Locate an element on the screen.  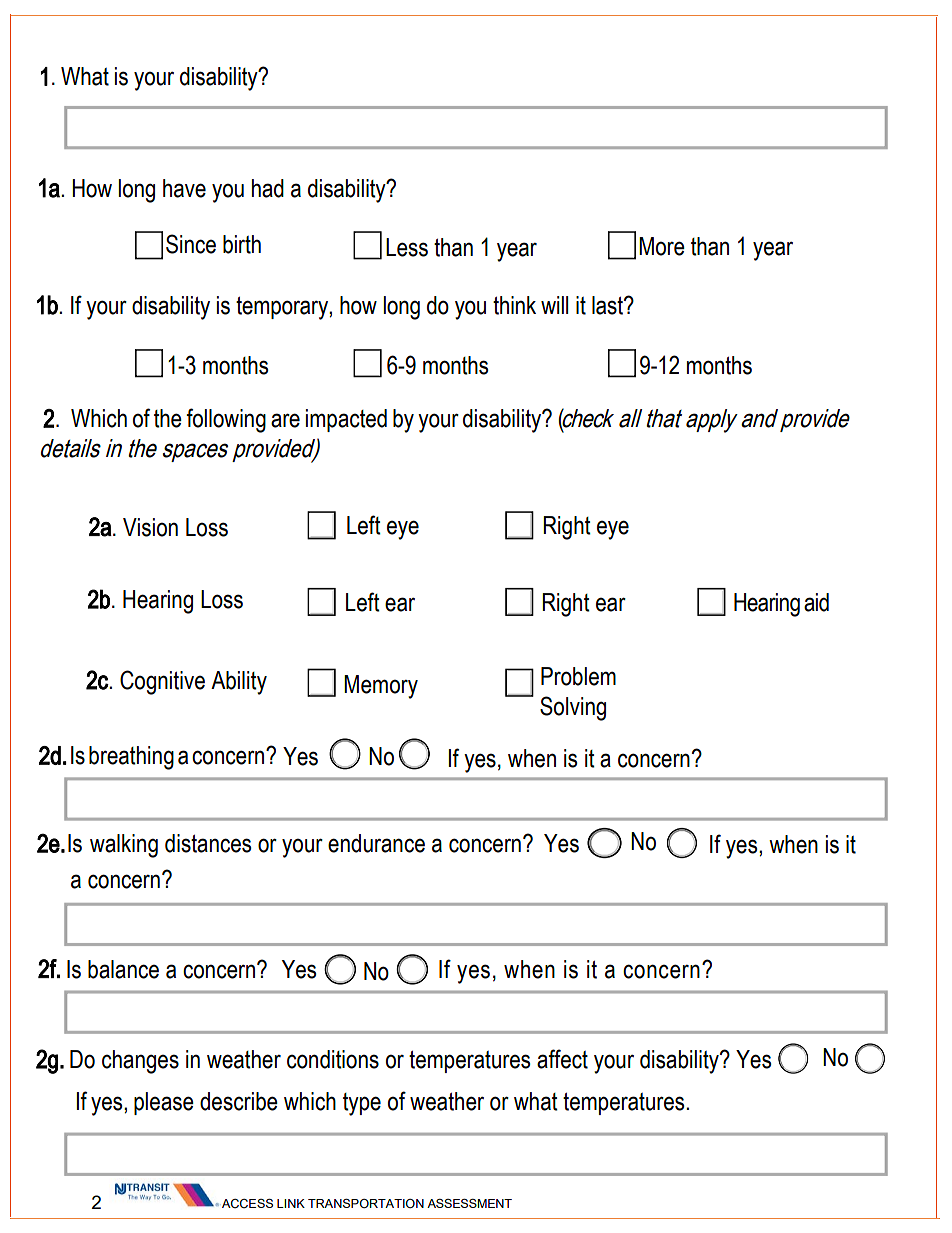
last is located at coordinates (608, 305).
